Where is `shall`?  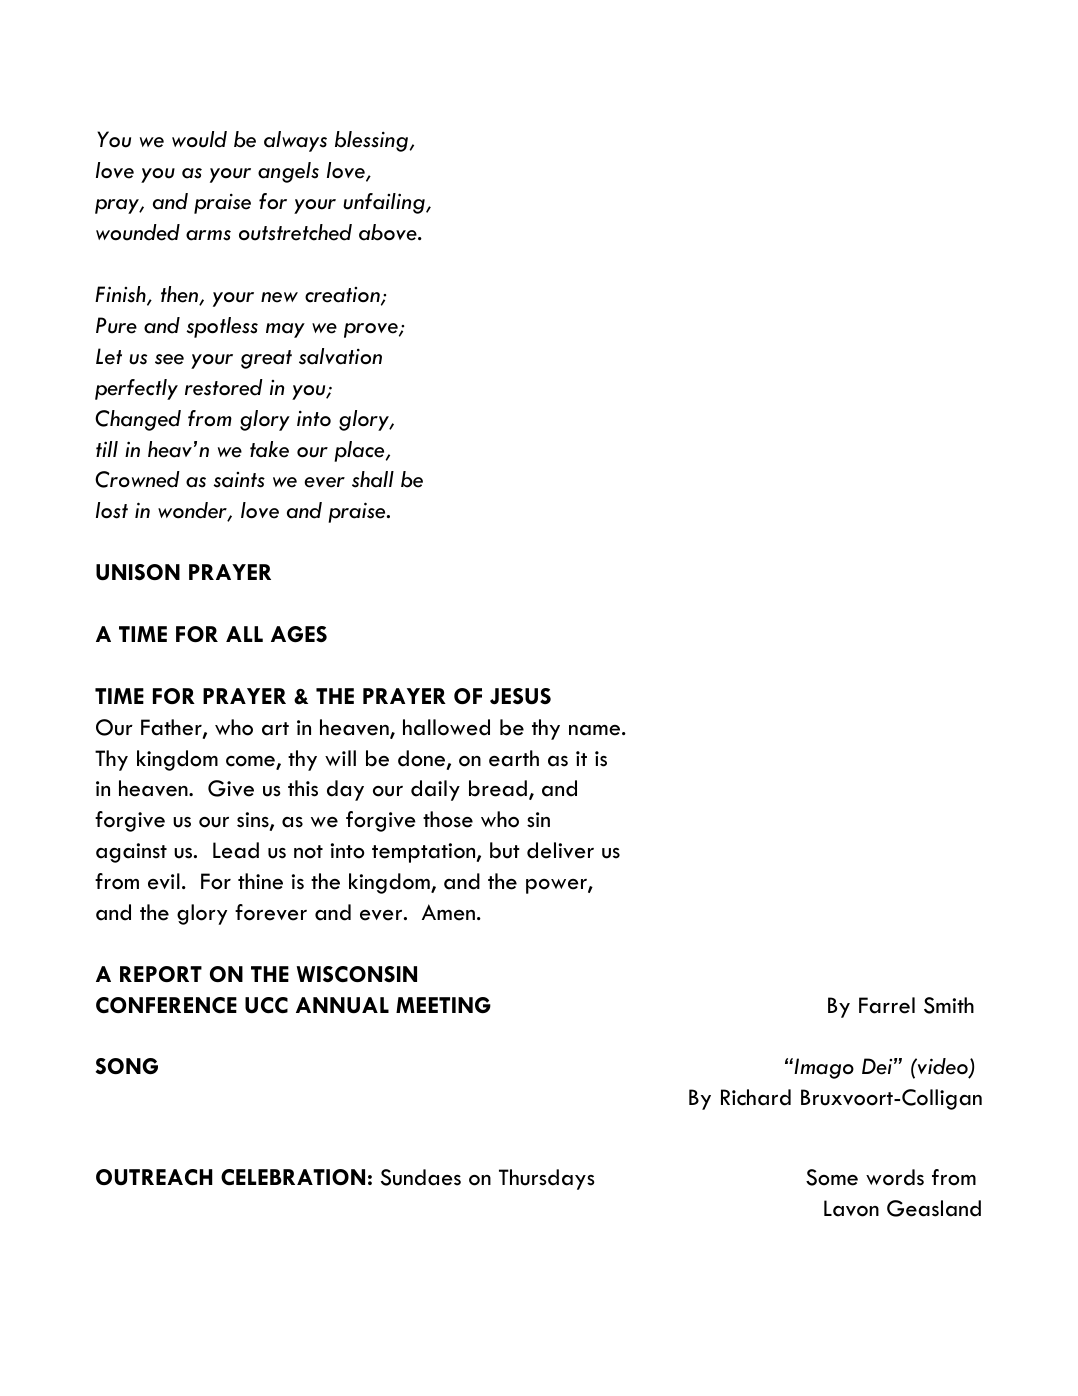 shall is located at coordinates (373, 479).
